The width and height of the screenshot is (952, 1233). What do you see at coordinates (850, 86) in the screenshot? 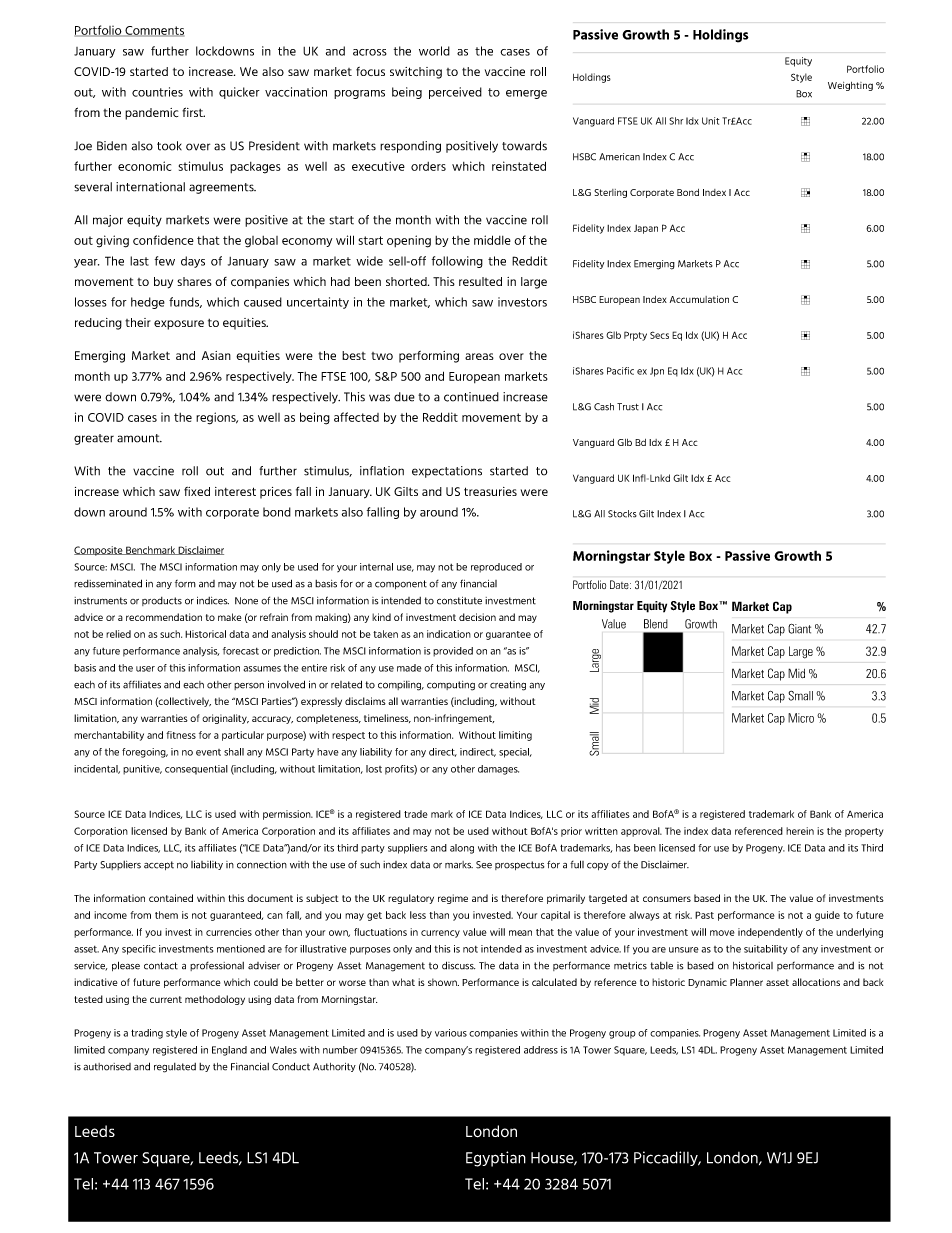
I see `Weighting` at bounding box center [850, 86].
